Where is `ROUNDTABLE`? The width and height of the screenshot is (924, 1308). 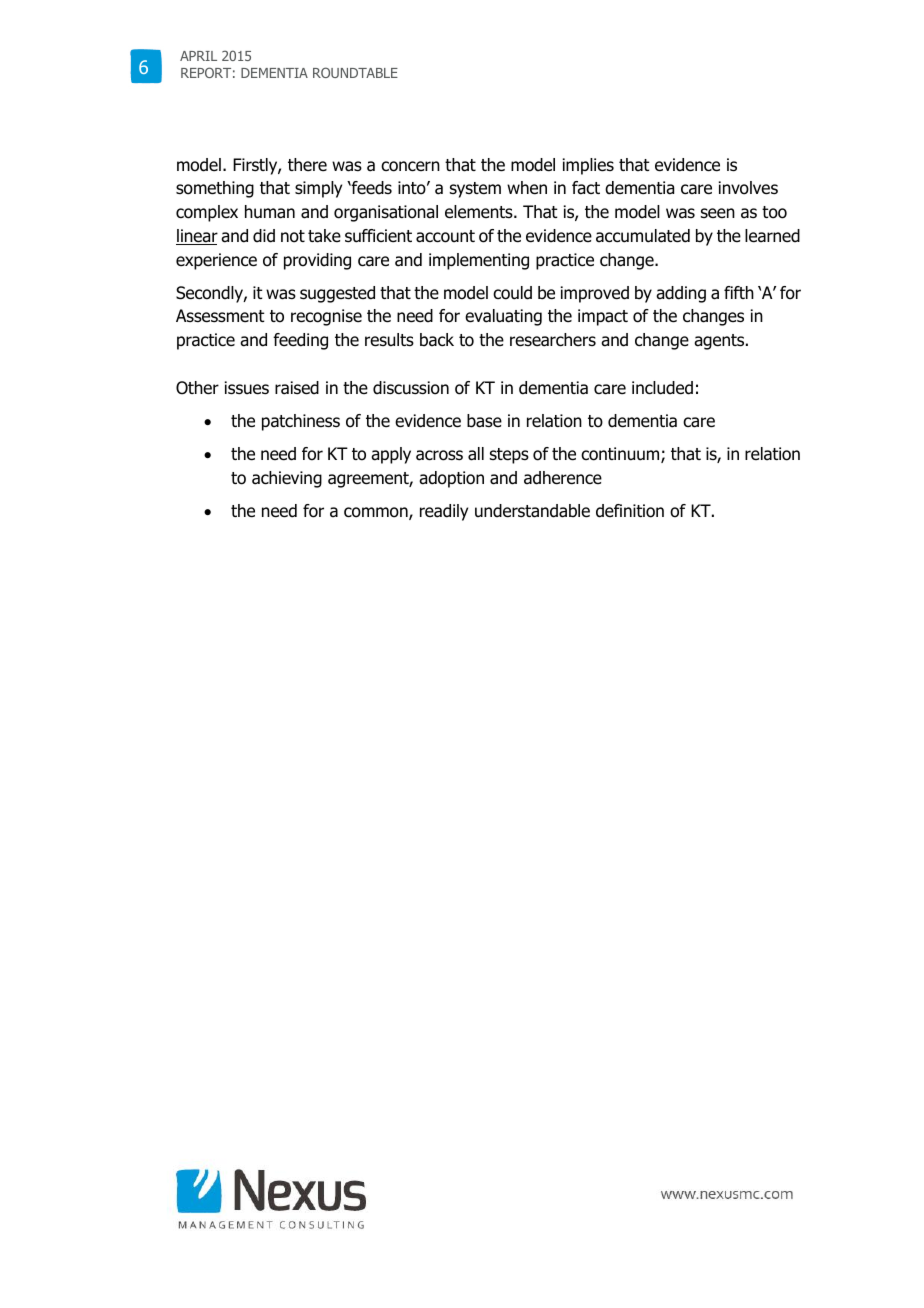 ROUNDTABLE is located at coordinates (355, 72).
